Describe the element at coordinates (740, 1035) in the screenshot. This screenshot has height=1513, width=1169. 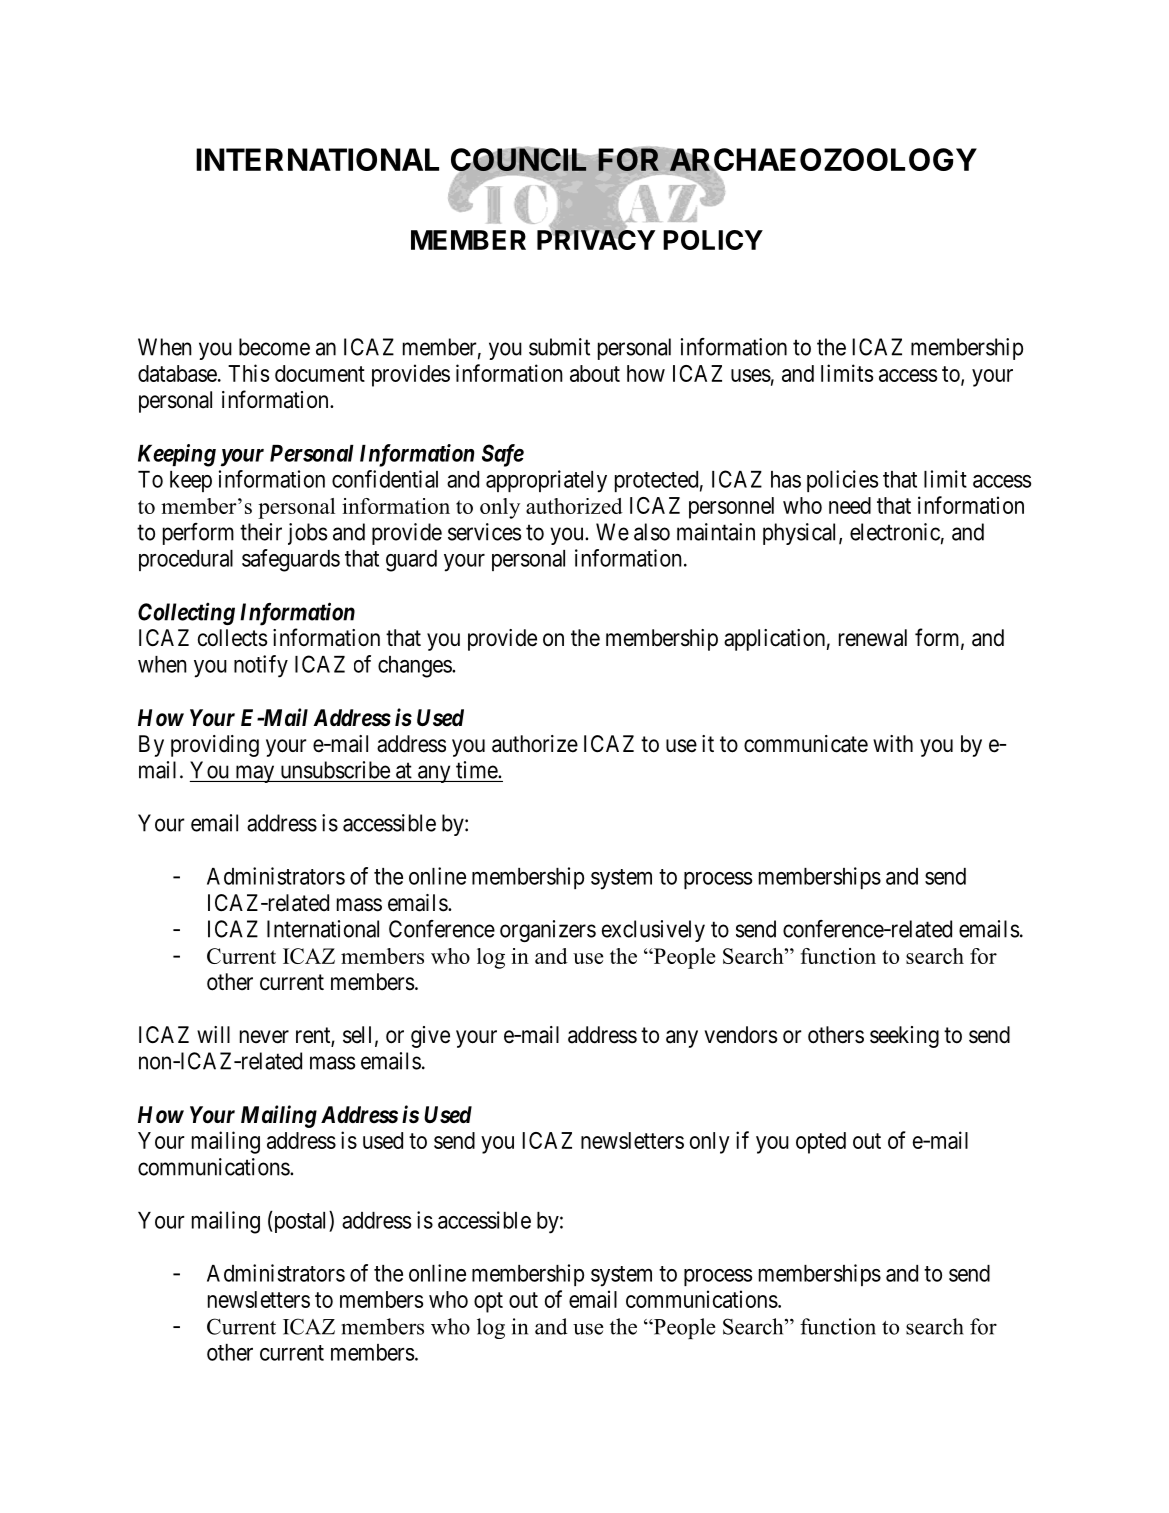
I see `vendors` at that location.
